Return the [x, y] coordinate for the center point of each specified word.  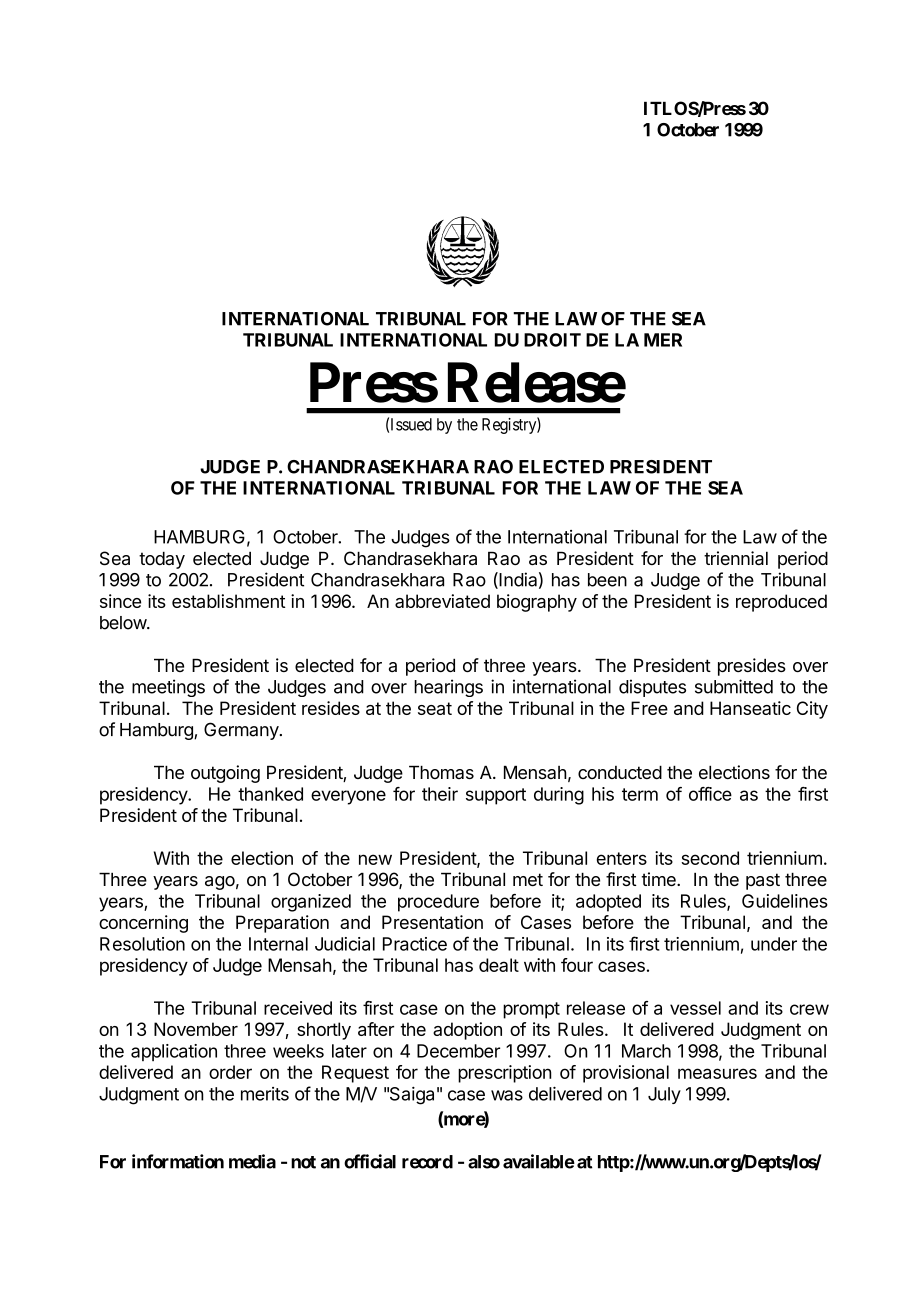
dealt [499, 965]
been [607, 580]
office [710, 794]
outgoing [225, 774]
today [162, 560]
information [178, 1161]
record [427, 1162]
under [774, 944]
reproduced [781, 603]
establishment [228, 601]
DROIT [552, 340]
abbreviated [442, 601]
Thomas [441, 772]
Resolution [142, 944]
